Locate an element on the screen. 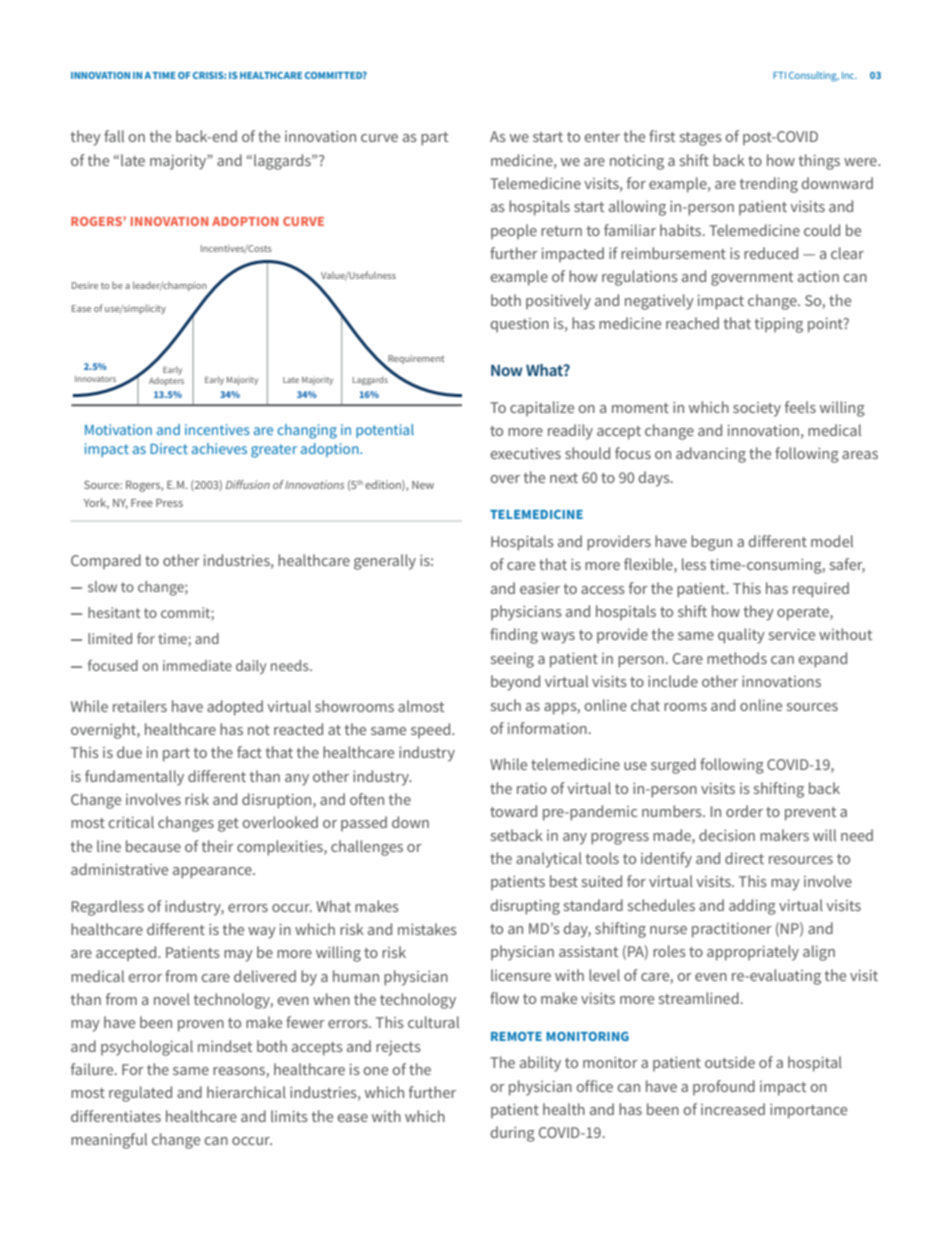  Consulting is located at coordinates (814, 76).
